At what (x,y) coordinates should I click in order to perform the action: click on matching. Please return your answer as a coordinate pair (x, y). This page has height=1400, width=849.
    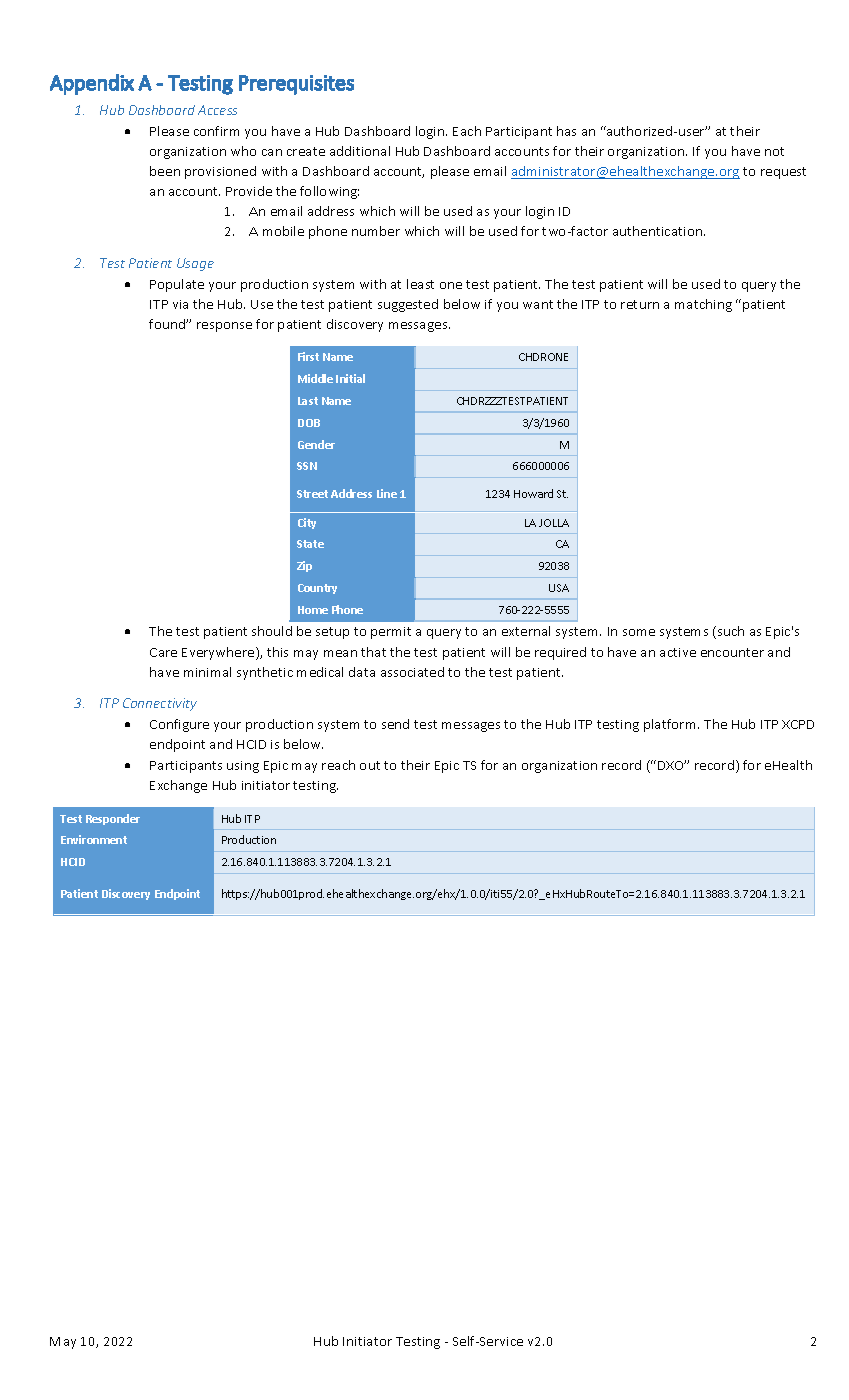
    Looking at the image, I should click on (703, 305).
